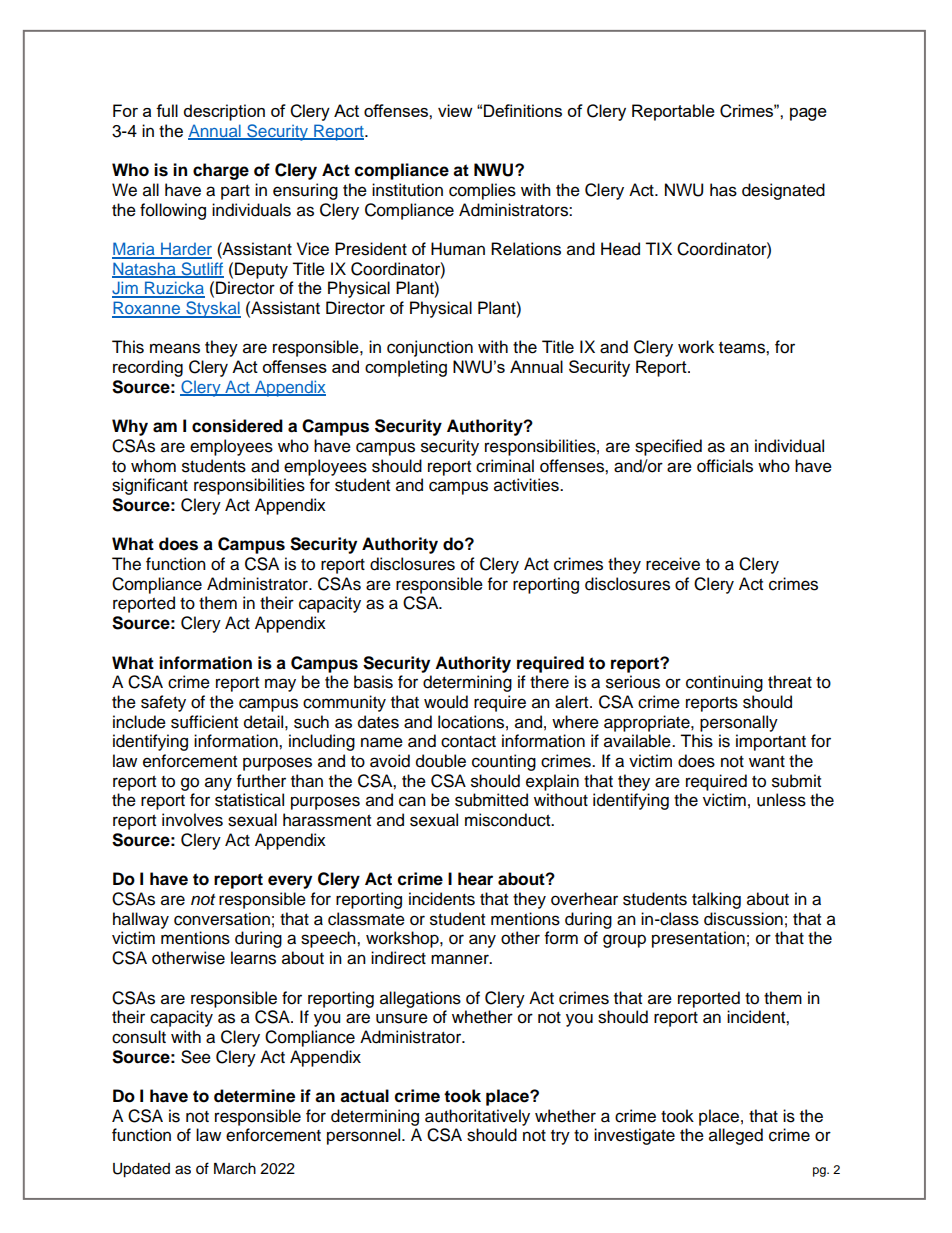 The height and width of the image is (1233, 952). I want to click on March, so click(235, 1169).
